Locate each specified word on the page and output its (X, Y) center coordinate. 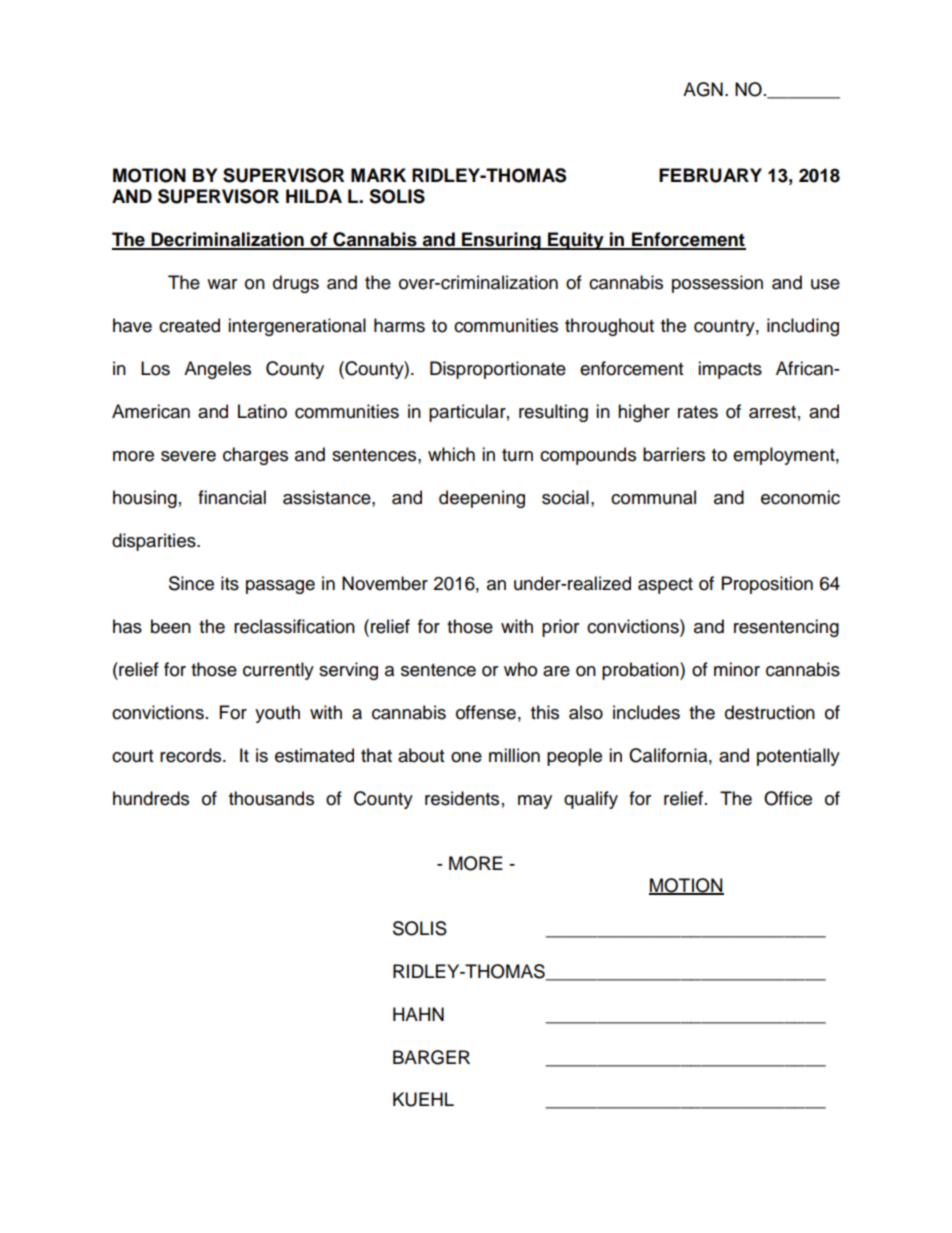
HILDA (314, 196)
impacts (730, 370)
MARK (378, 175)
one (466, 757)
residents (462, 798)
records (192, 755)
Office (788, 798)
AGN (703, 89)
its (230, 583)
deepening (482, 499)
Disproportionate (498, 370)
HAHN (418, 1014)
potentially (798, 757)
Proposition (767, 585)
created (189, 325)
